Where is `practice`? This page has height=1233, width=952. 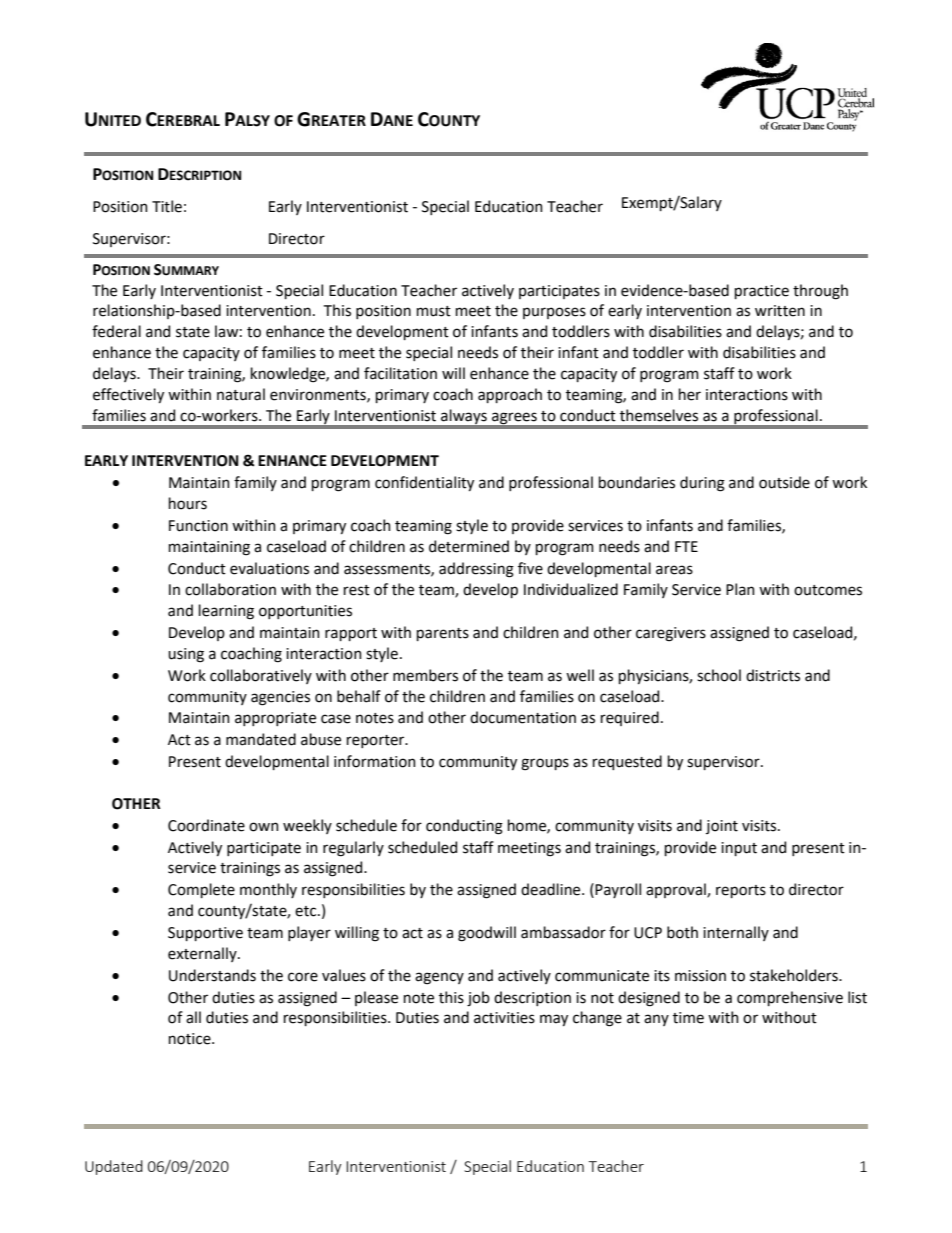
practice is located at coordinates (762, 292).
